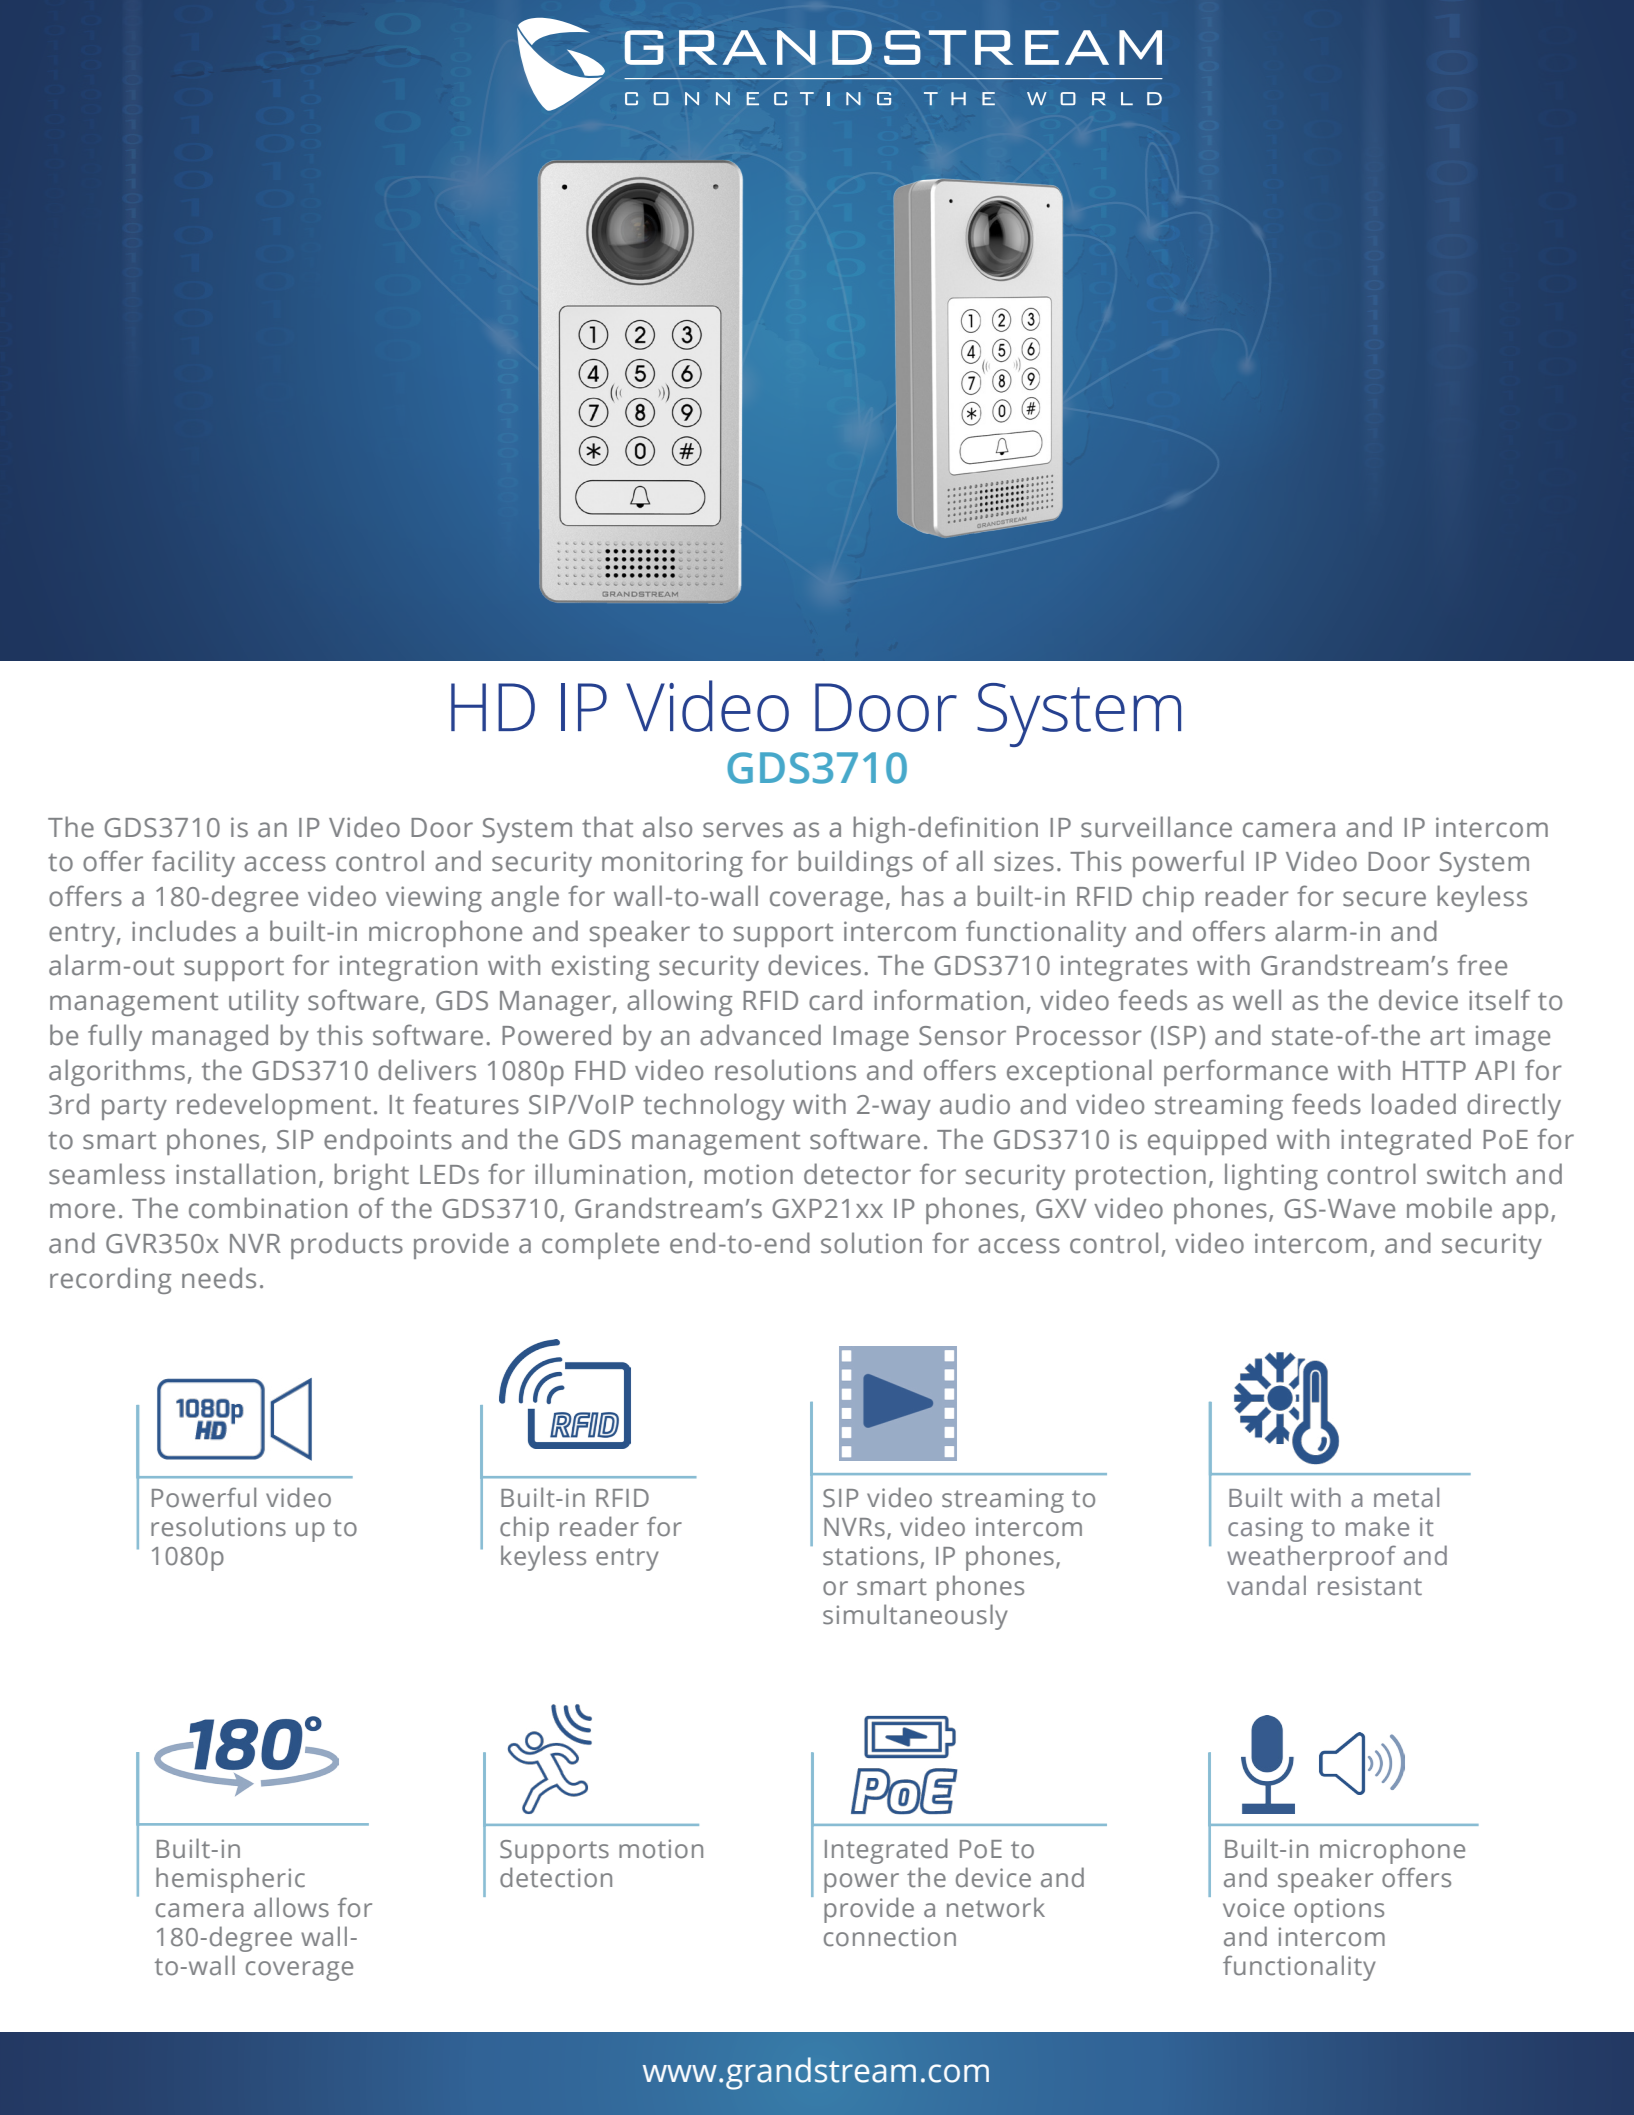  Describe the element at coordinates (219, 1278) in the screenshot. I see `needs` at that location.
